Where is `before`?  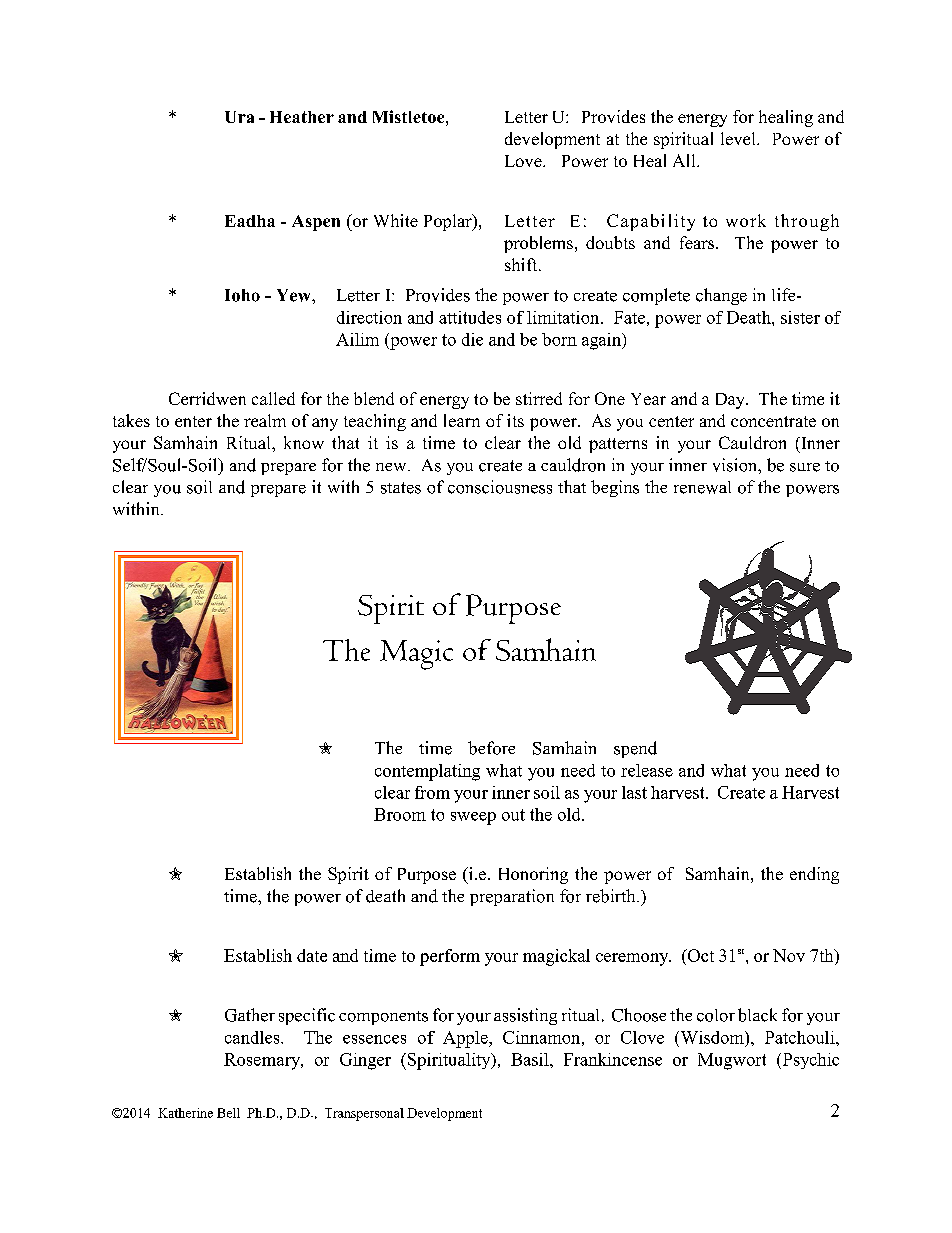 before is located at coordinates (491, 748).
